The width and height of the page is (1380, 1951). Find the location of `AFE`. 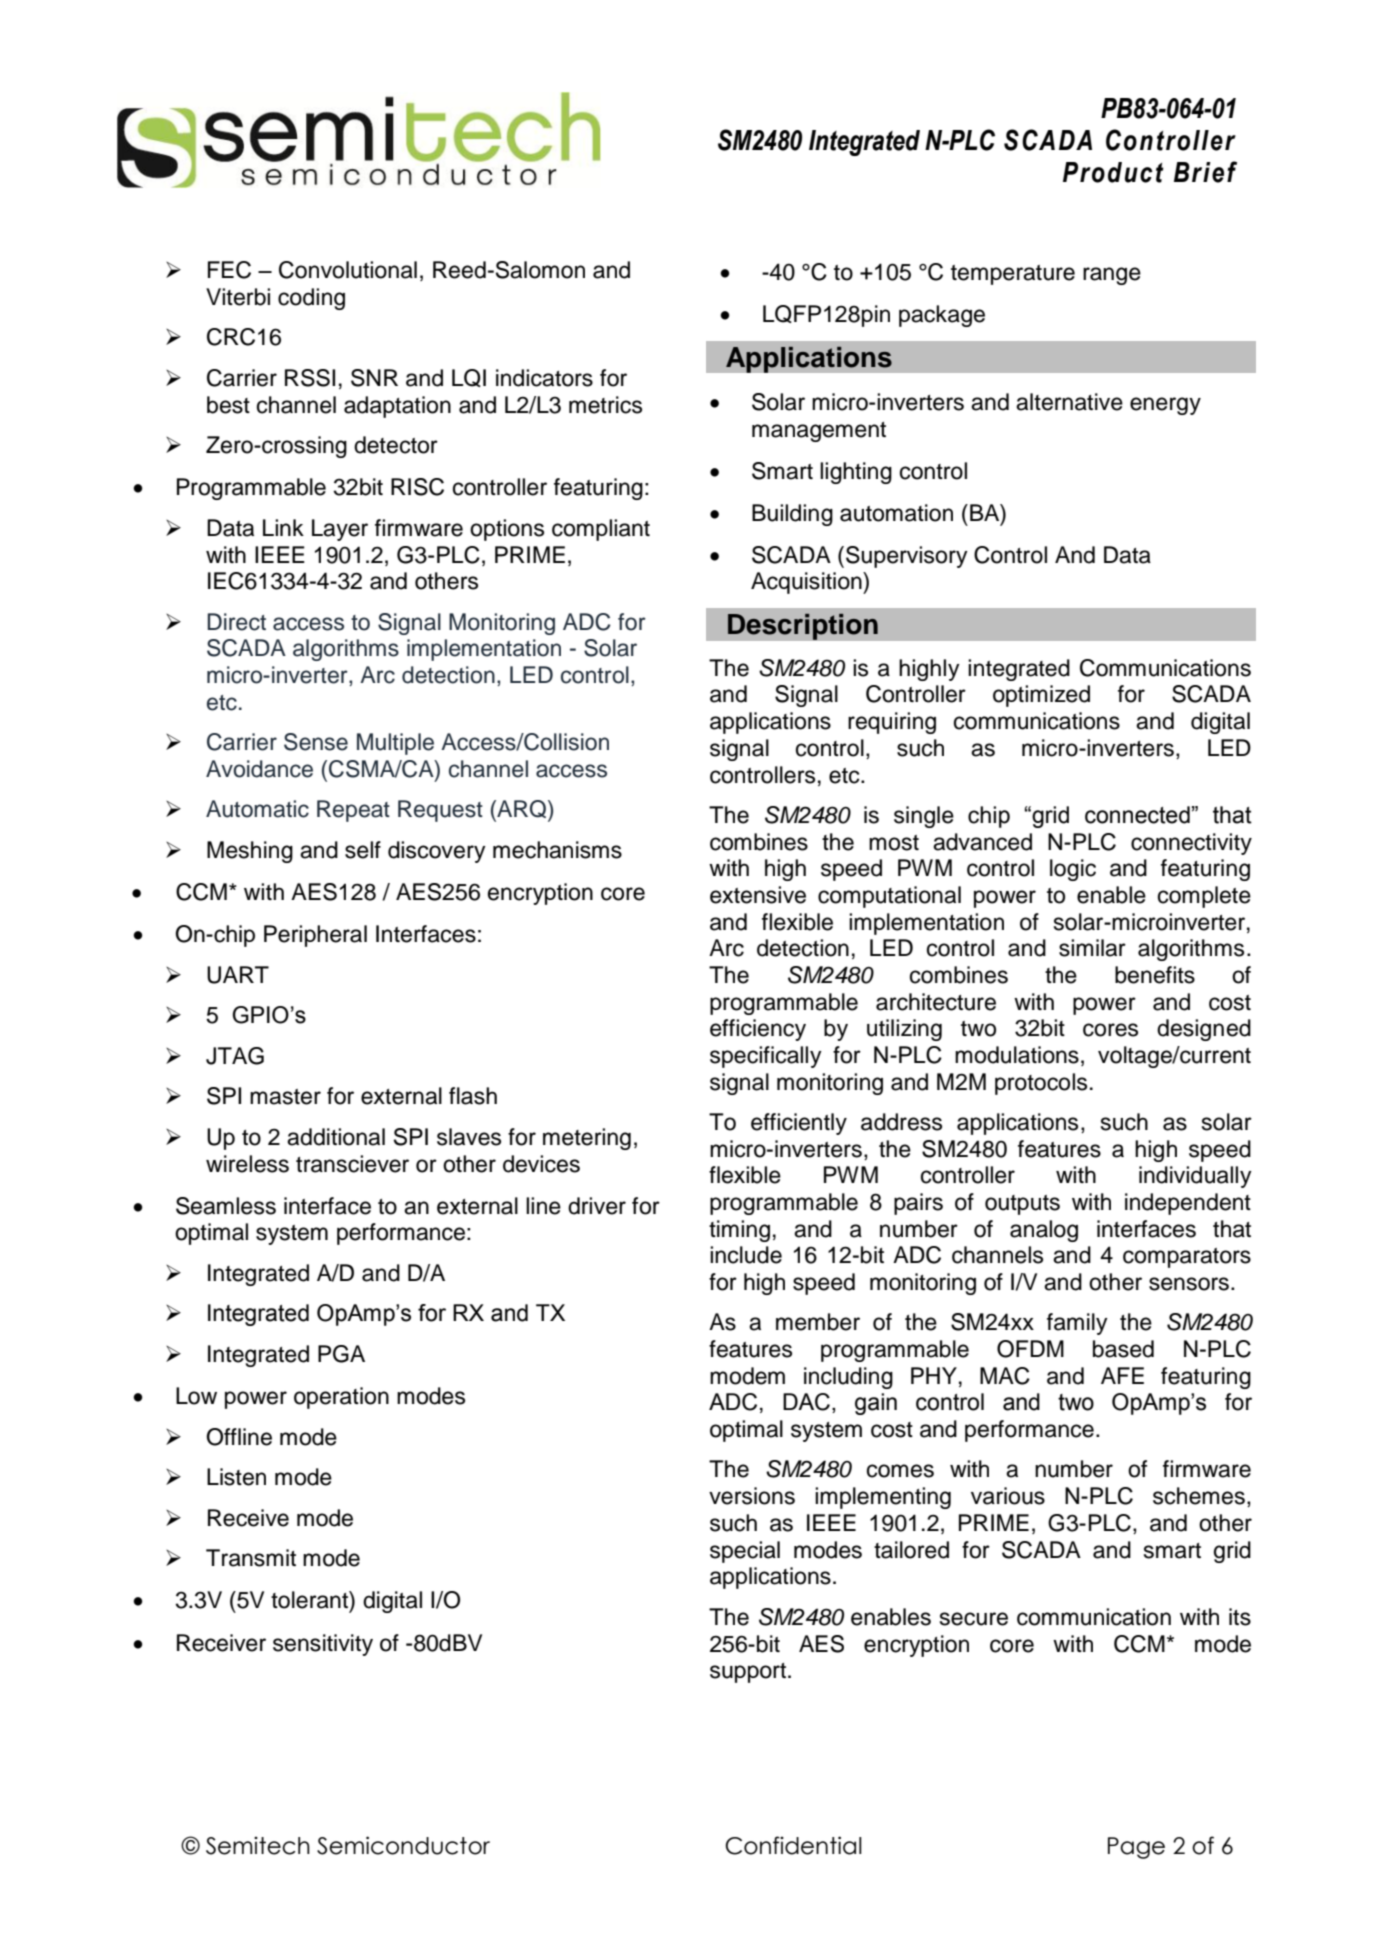

AFE is located at coordinates (1122, 1375).
